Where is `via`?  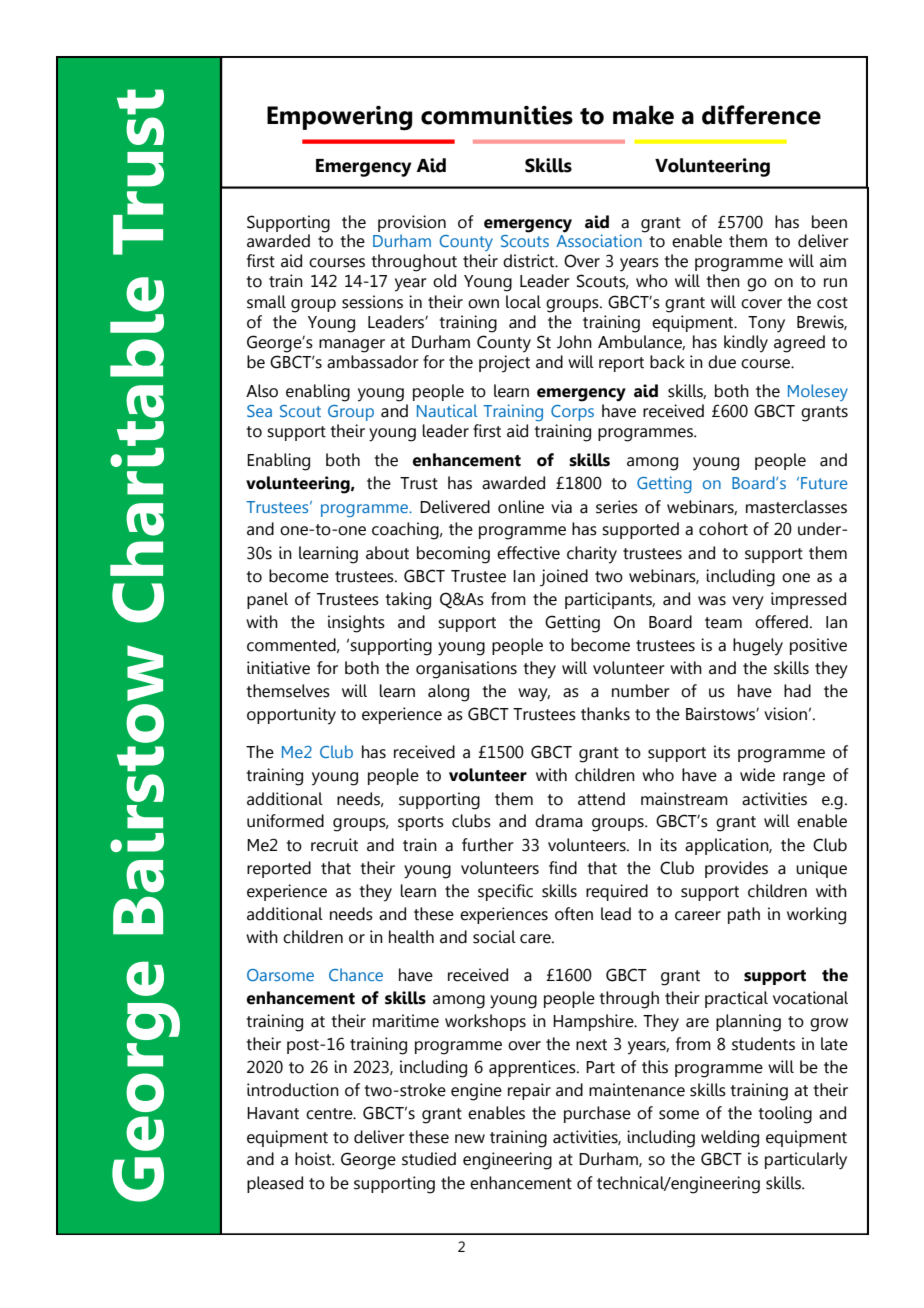
via is located at coordinates (561, 507).
